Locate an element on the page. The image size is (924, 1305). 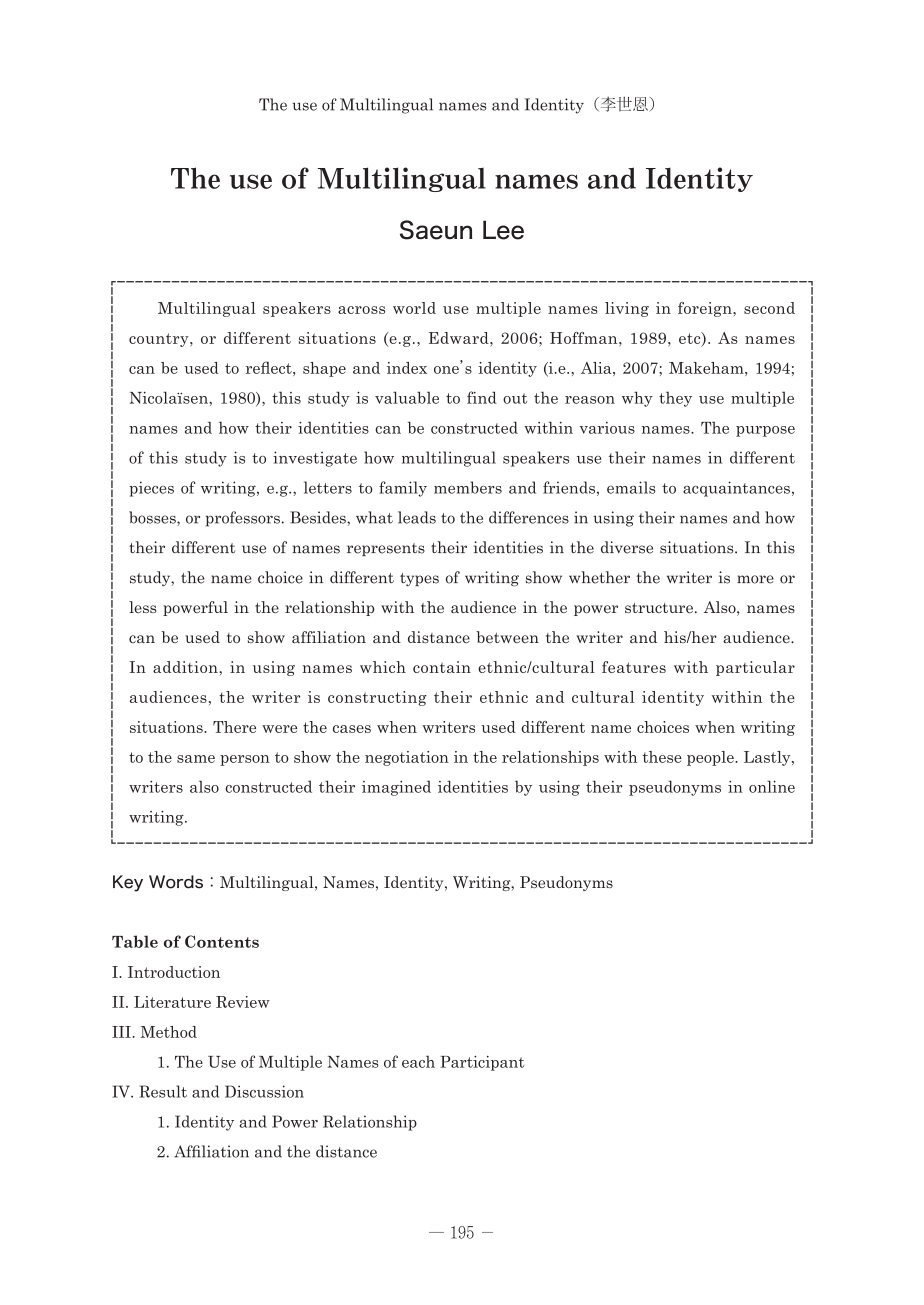
people is located at coordinates (711, 758).
